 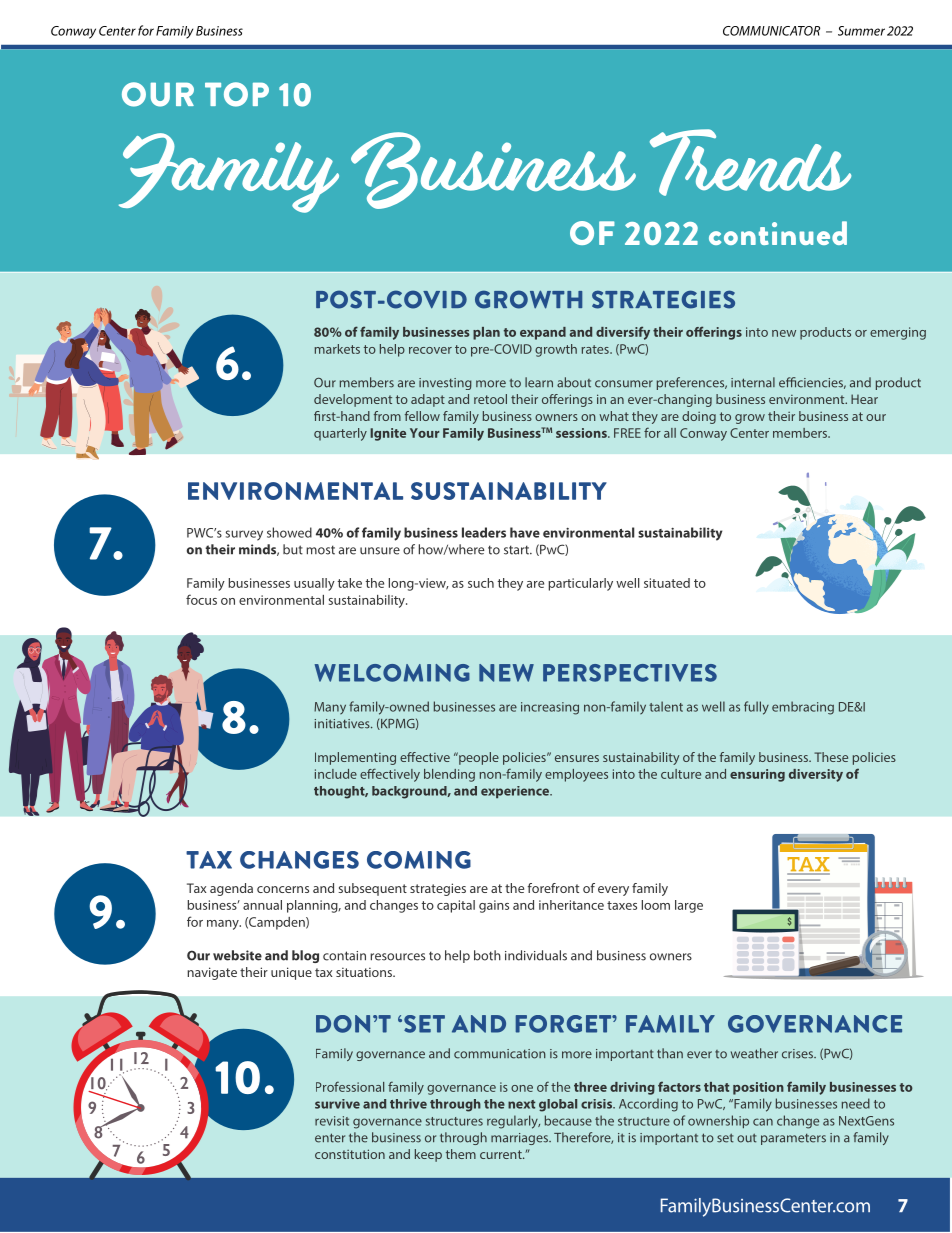 What do you see at coordinates (314, 584) in the document?
I see `usually` at bounding box center [314, 584].
